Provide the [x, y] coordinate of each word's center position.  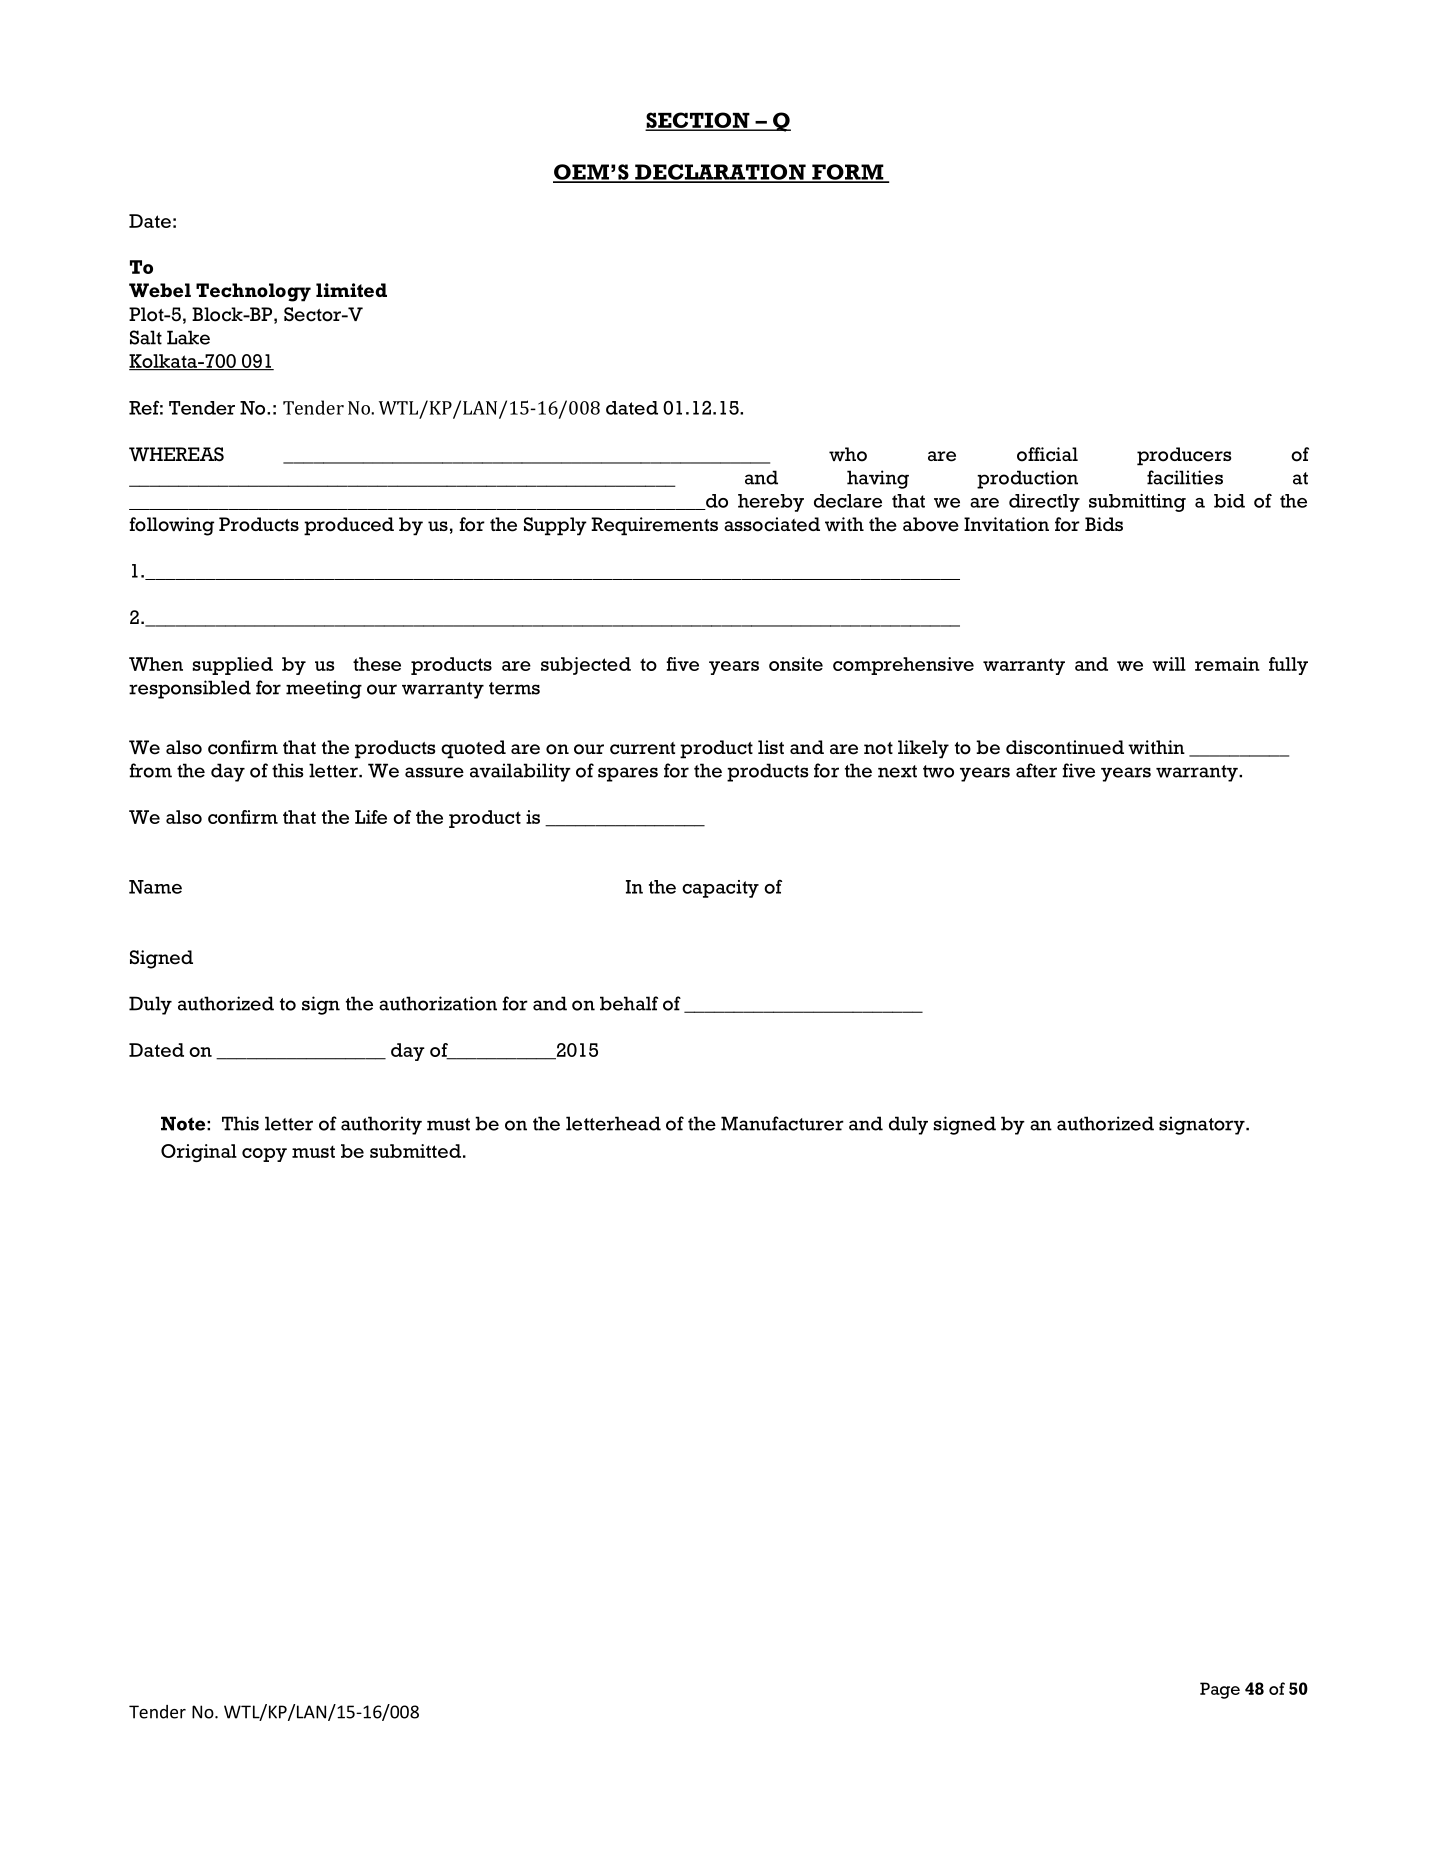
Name [155, 887]
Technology [253, 292]
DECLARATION [720, 173]
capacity [720, 889]
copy [264, 1155]
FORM [848, 173]
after [1036, 770]
